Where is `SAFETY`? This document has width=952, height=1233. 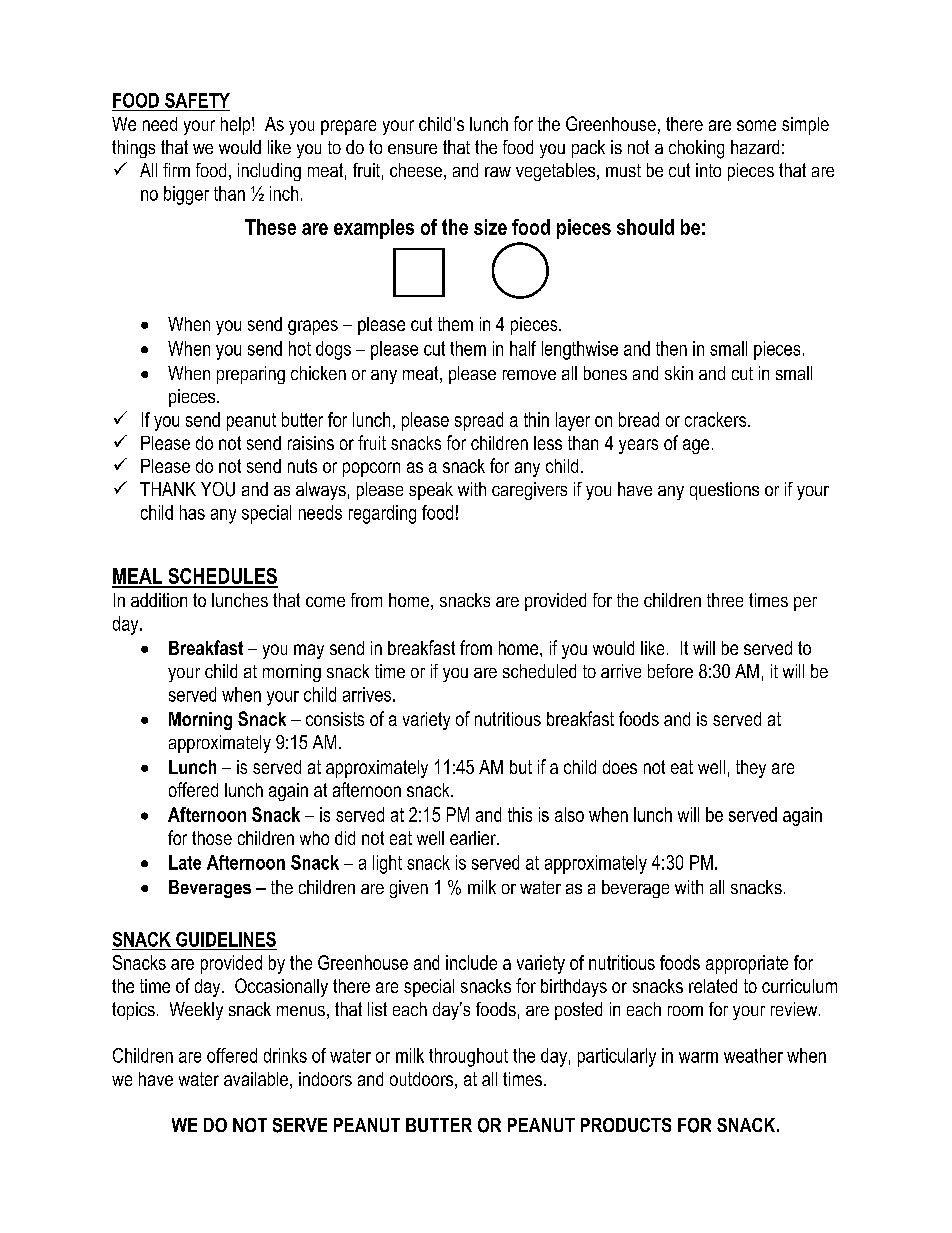 SAFETY is located at coordinates (197, 100).
